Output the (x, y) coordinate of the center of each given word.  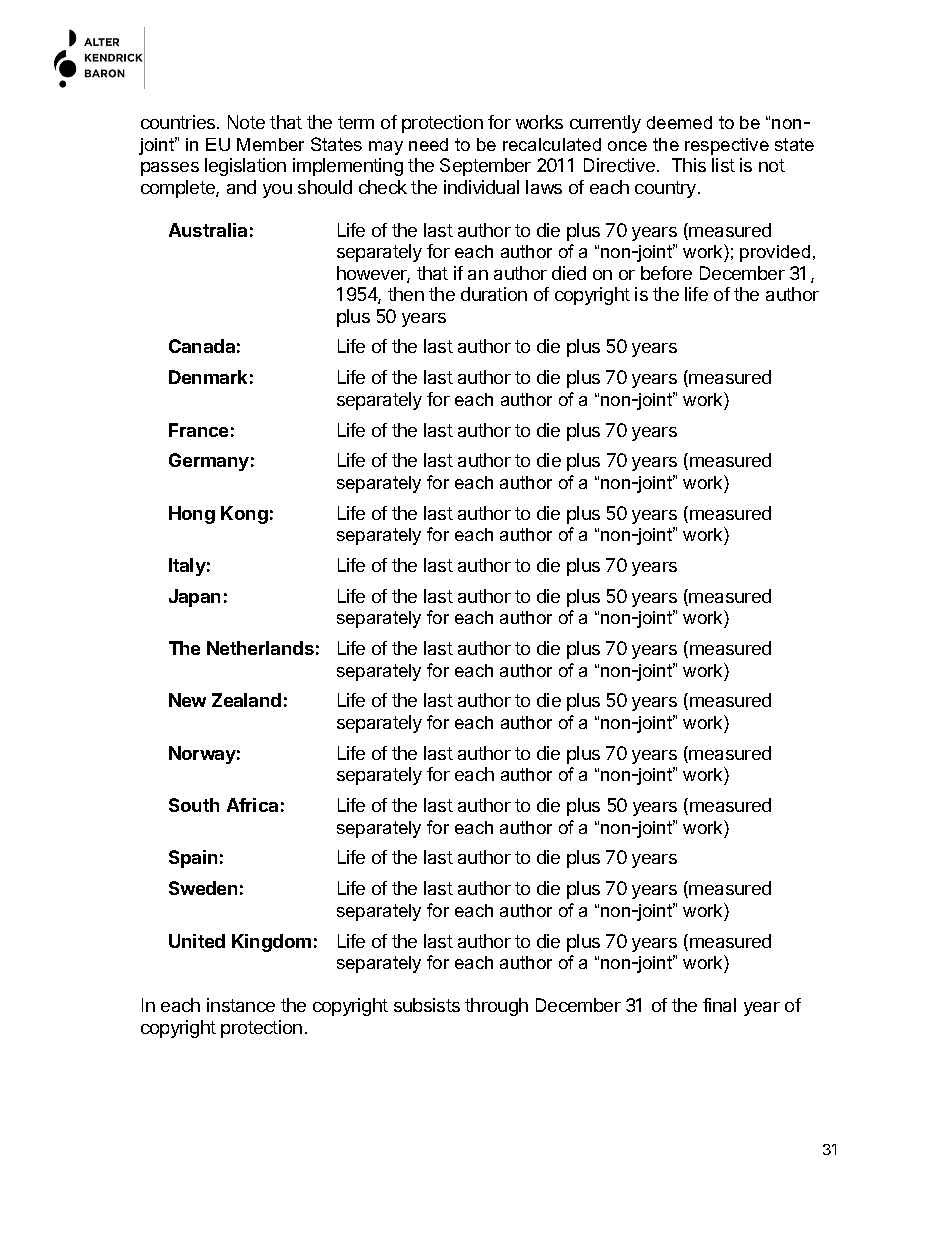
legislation (245, 167)
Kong (244, 515)
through (496, 1007)
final (719, 1005)
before (666, 273)
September (485, 167)
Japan (194, 598)
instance (241, 1005)
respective (727, 146)
